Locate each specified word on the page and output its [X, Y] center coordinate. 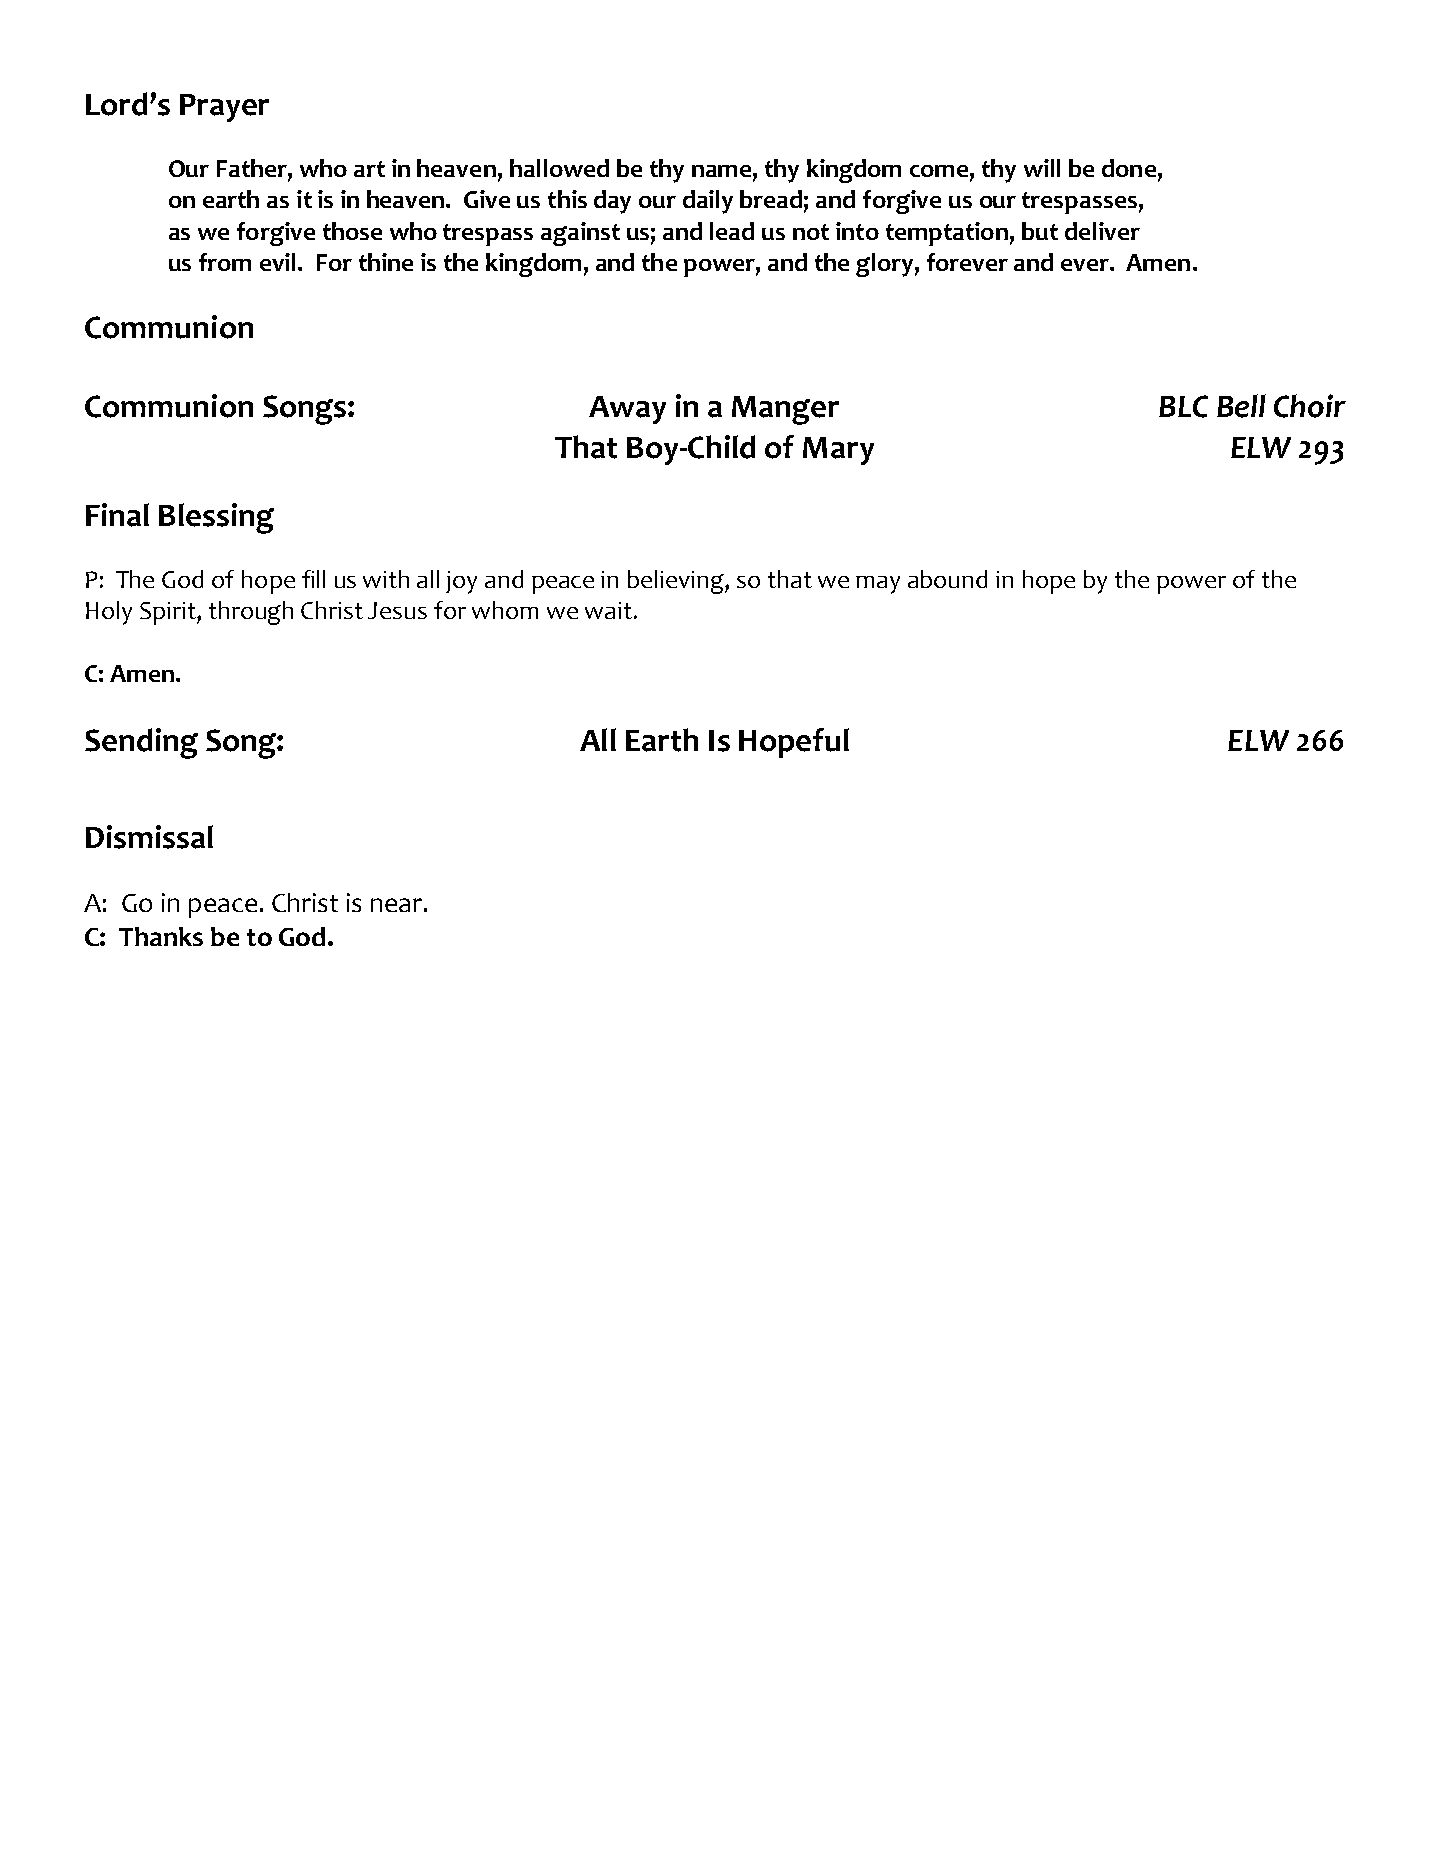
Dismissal [149, 837]
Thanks [161, 936]
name [721, 171]
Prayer [224, 108]
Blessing [216, 518]
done [1129, 168]
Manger [785, 410]
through [251, 613]
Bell [1241, 406]
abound [947, 579]
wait [608, 610]
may [878, 585]
